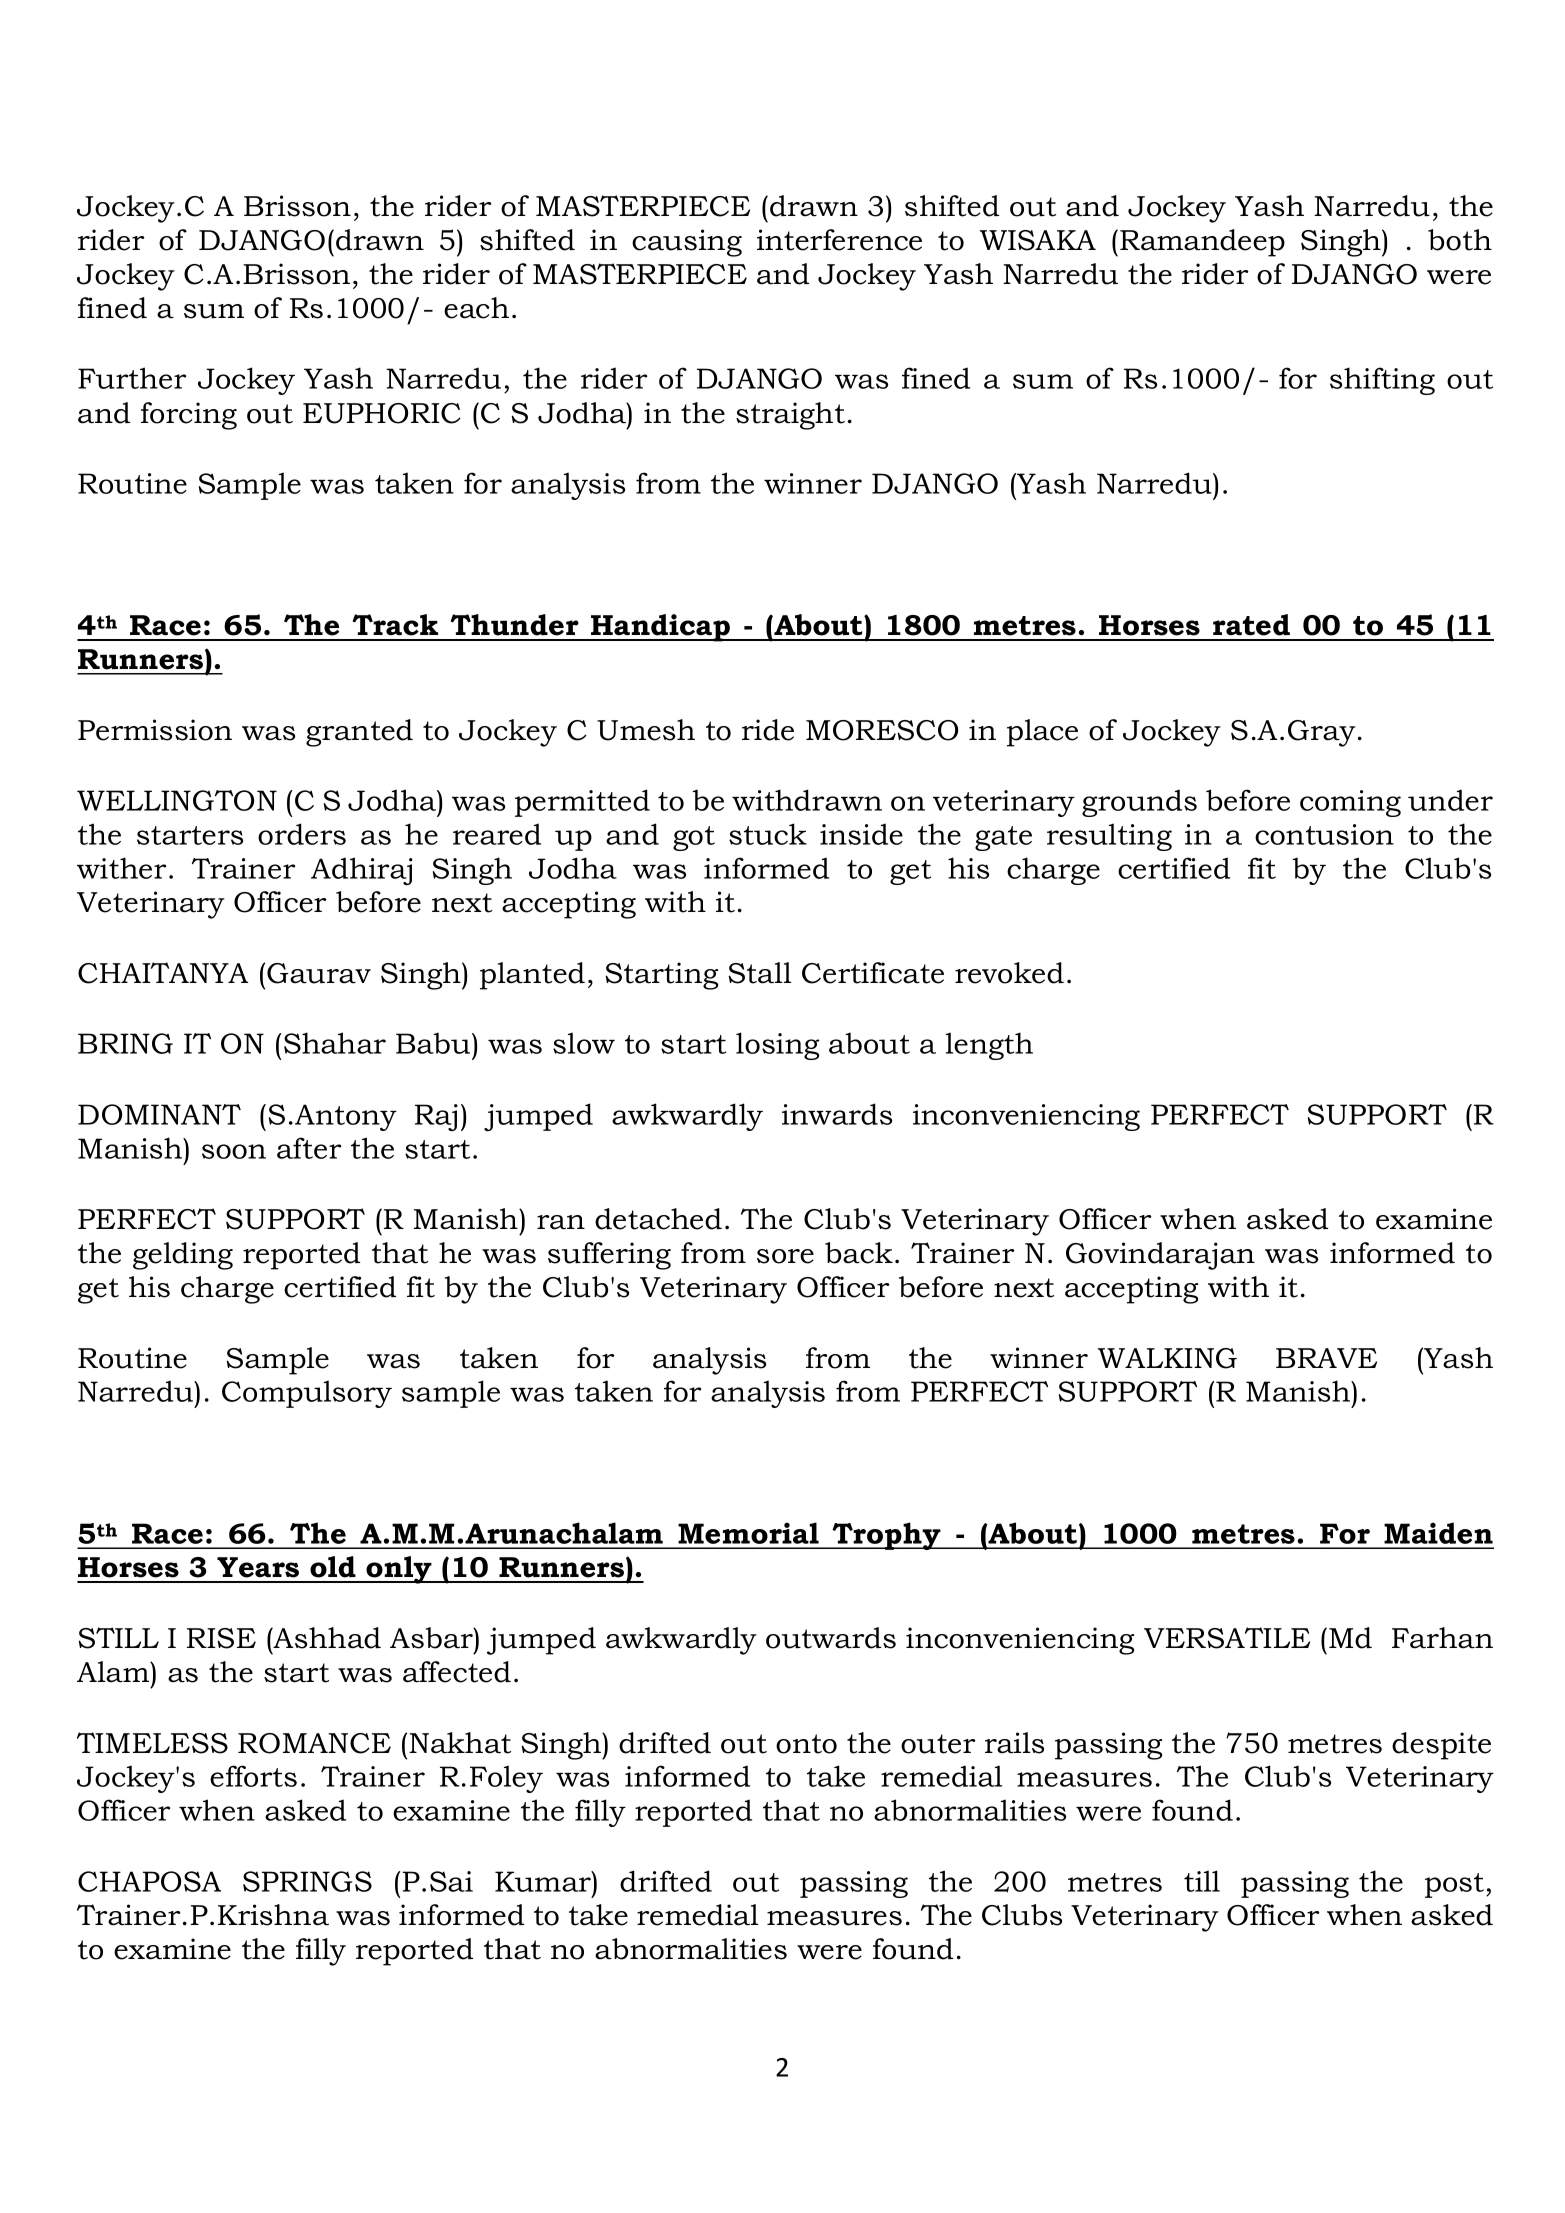 The image size is (1565, 2213). I want to click on orders, so click(302, 834).
